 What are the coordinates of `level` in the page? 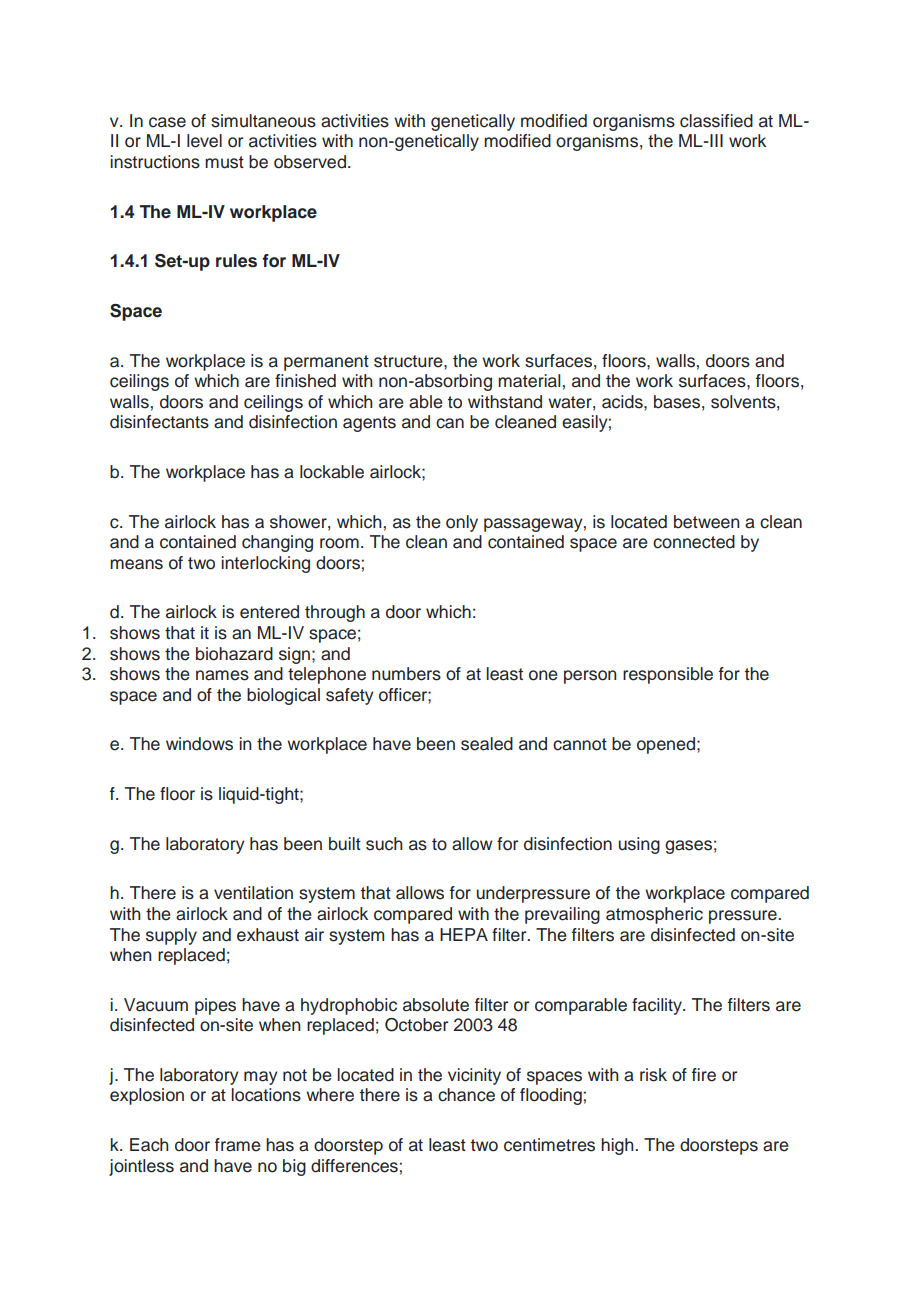 It's located at (204, 141).
